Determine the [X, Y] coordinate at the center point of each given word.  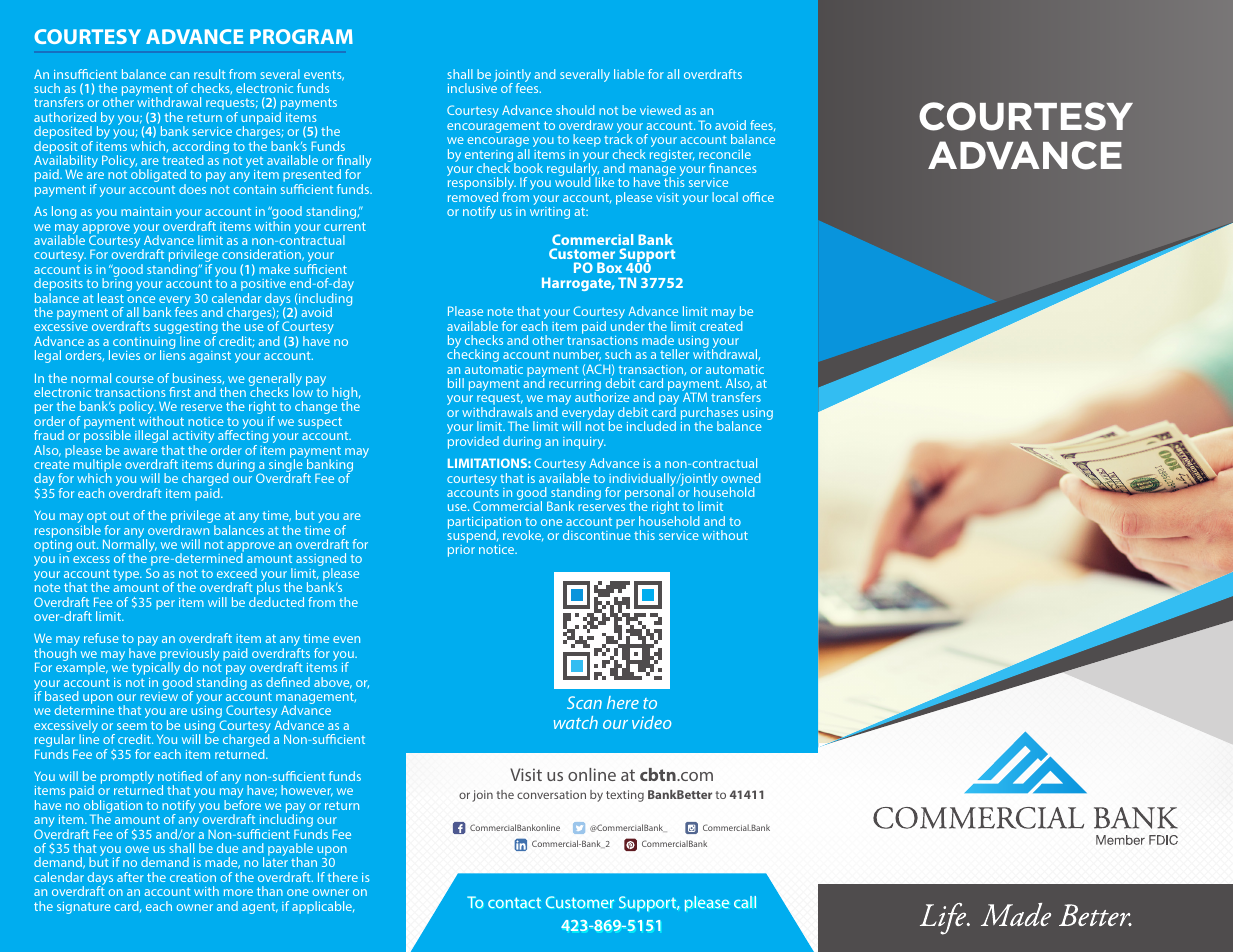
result [209, 74]
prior [461, 551]
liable [629, 74]
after [130, 877]
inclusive [472, 87]
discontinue [597, 534]
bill [456, 383]
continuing [144, 344]
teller [674, 354]
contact [514, 902]
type [127, 575]
